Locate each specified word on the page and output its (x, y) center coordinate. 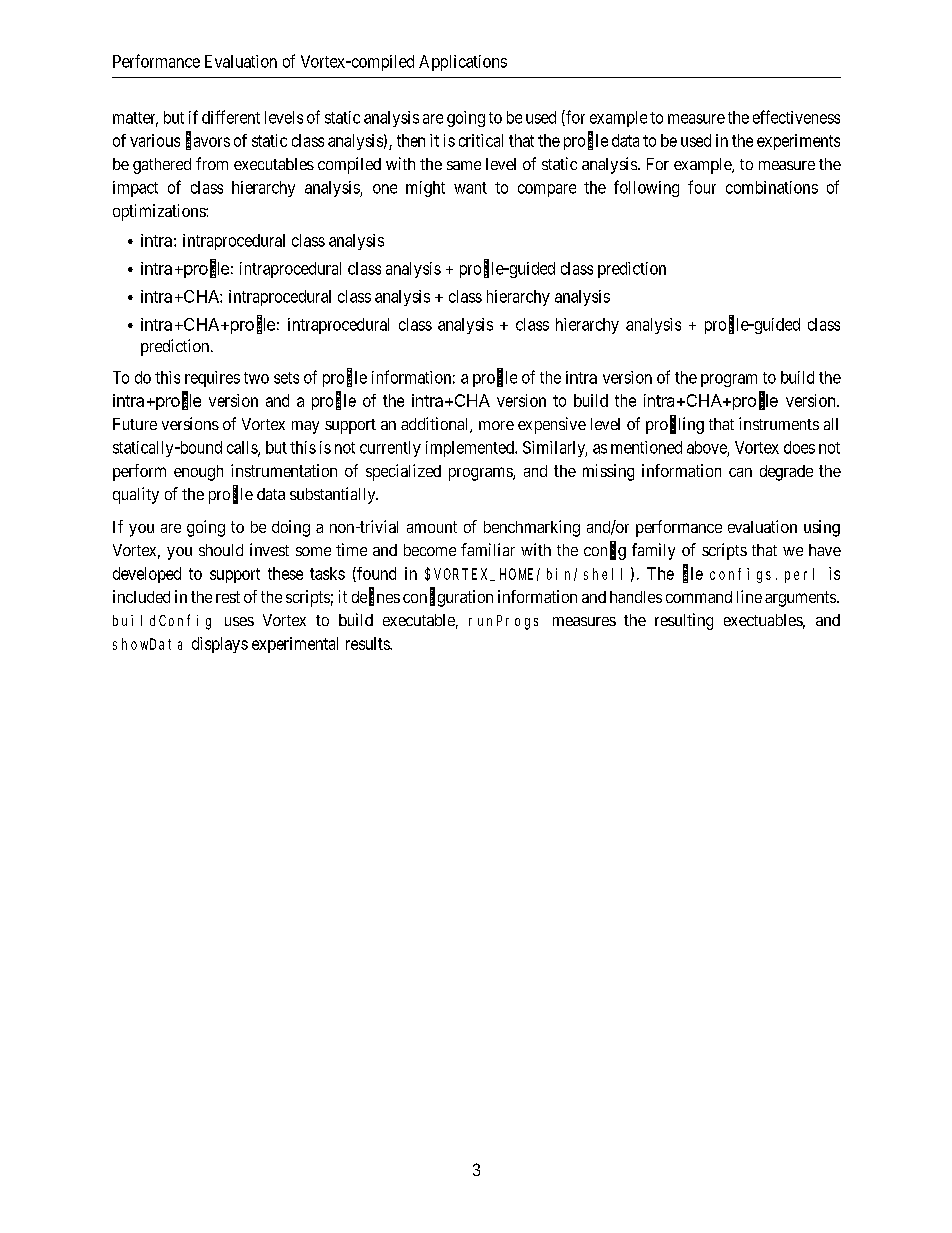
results (368, 643)
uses (239, 621)
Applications (463, 63)
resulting (684, 621)
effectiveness (796, 117)
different (231, 117)
